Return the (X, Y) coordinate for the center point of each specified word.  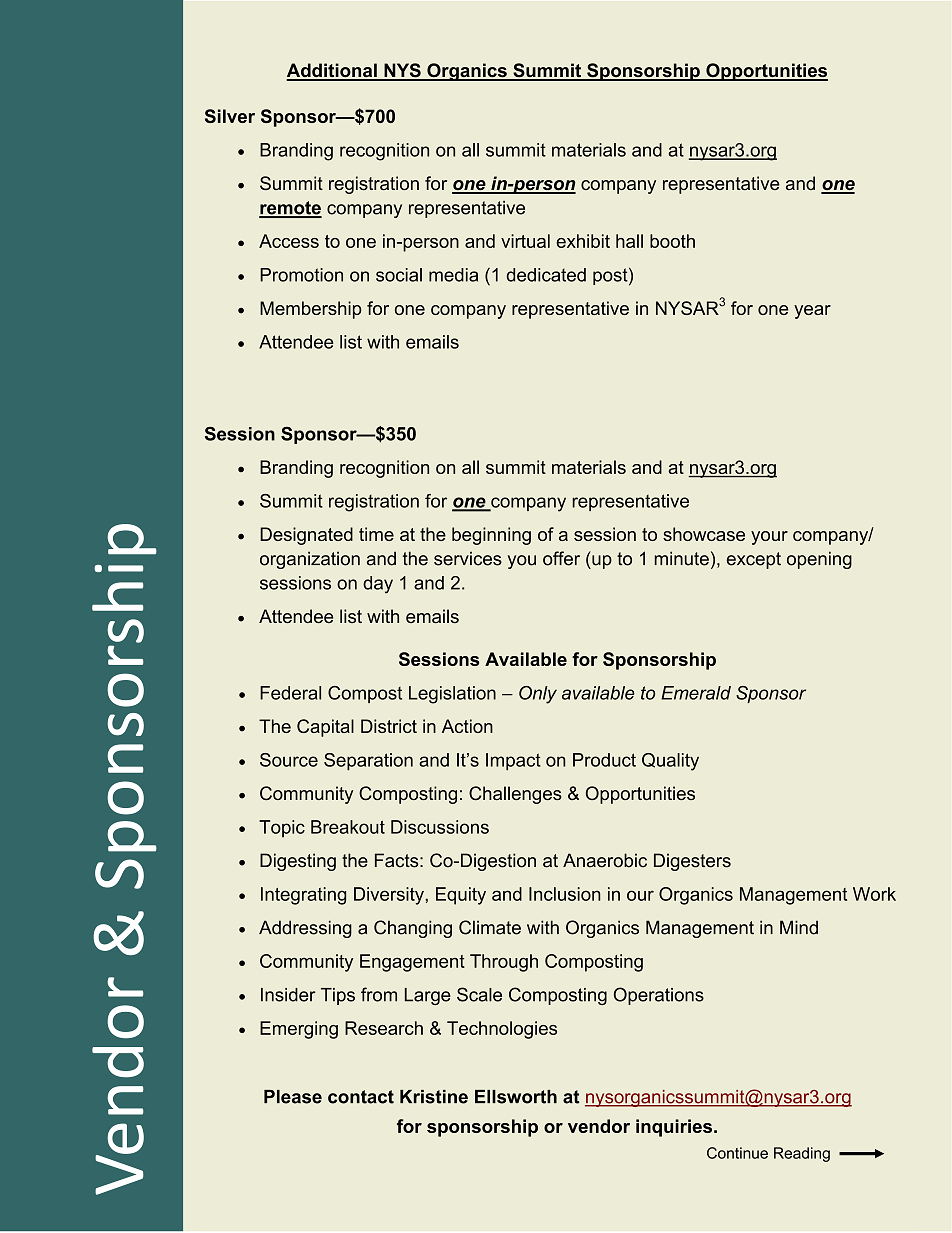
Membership (311, 310)
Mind (799, 927)
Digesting (298, 862)
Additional (332, 71)
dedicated (546, 275)
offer (561, 558)
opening (819, 560)
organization (310, 560)
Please (293, 1097)
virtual (525, 241)
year (812, 312)
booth (672, 241)
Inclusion (565, 894)
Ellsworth (516, 1097)
